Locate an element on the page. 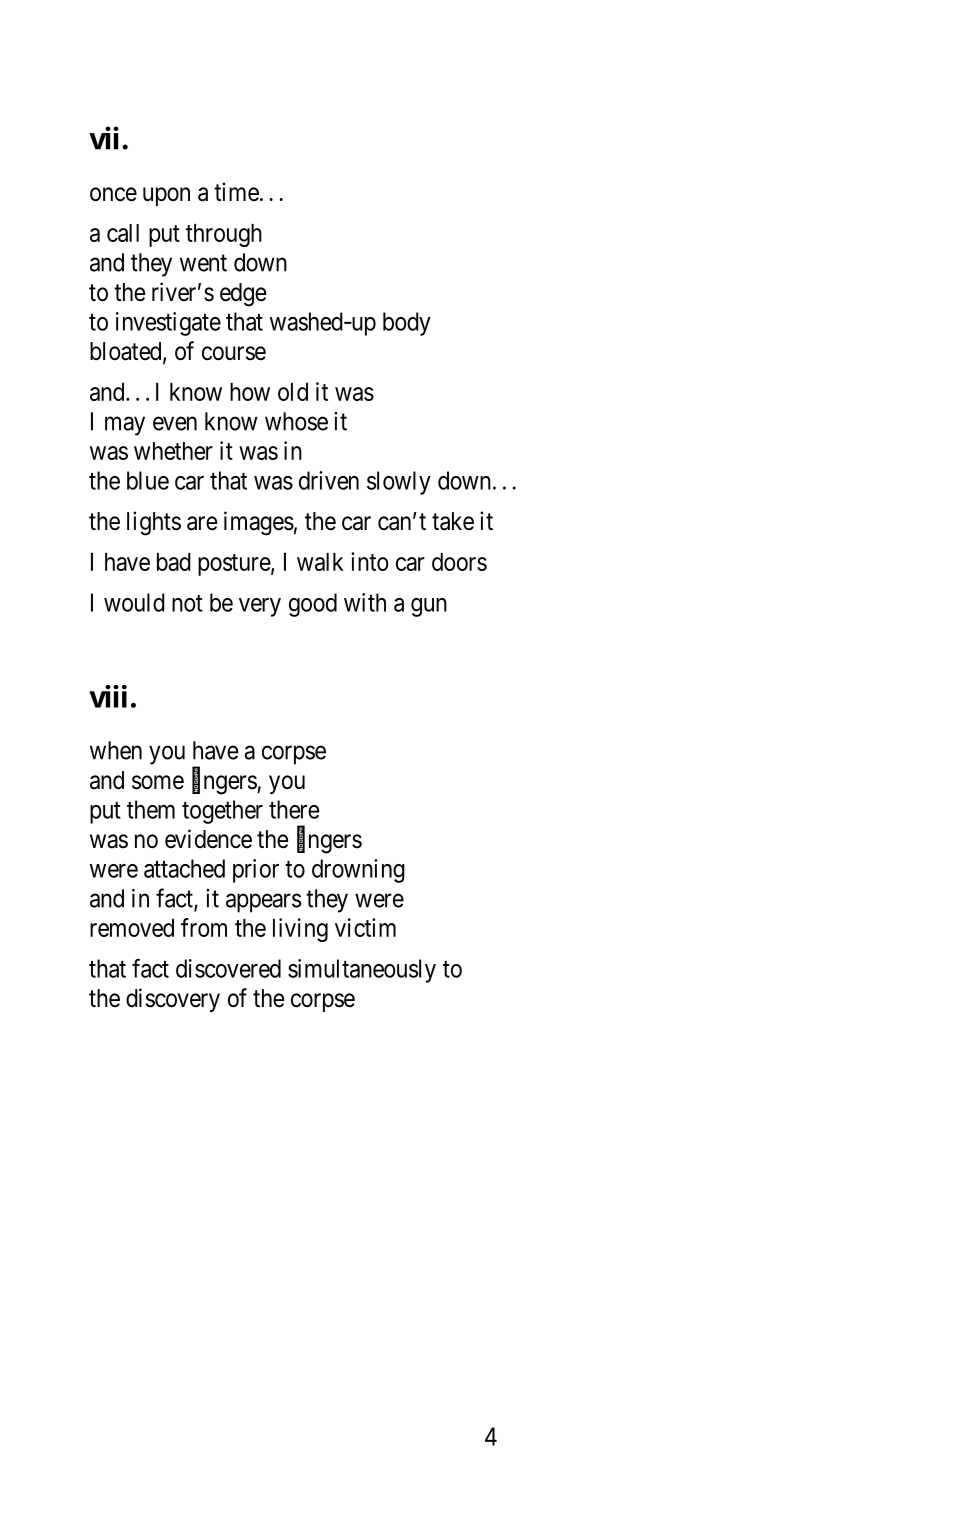  even is located at coordinates (175, 423).
